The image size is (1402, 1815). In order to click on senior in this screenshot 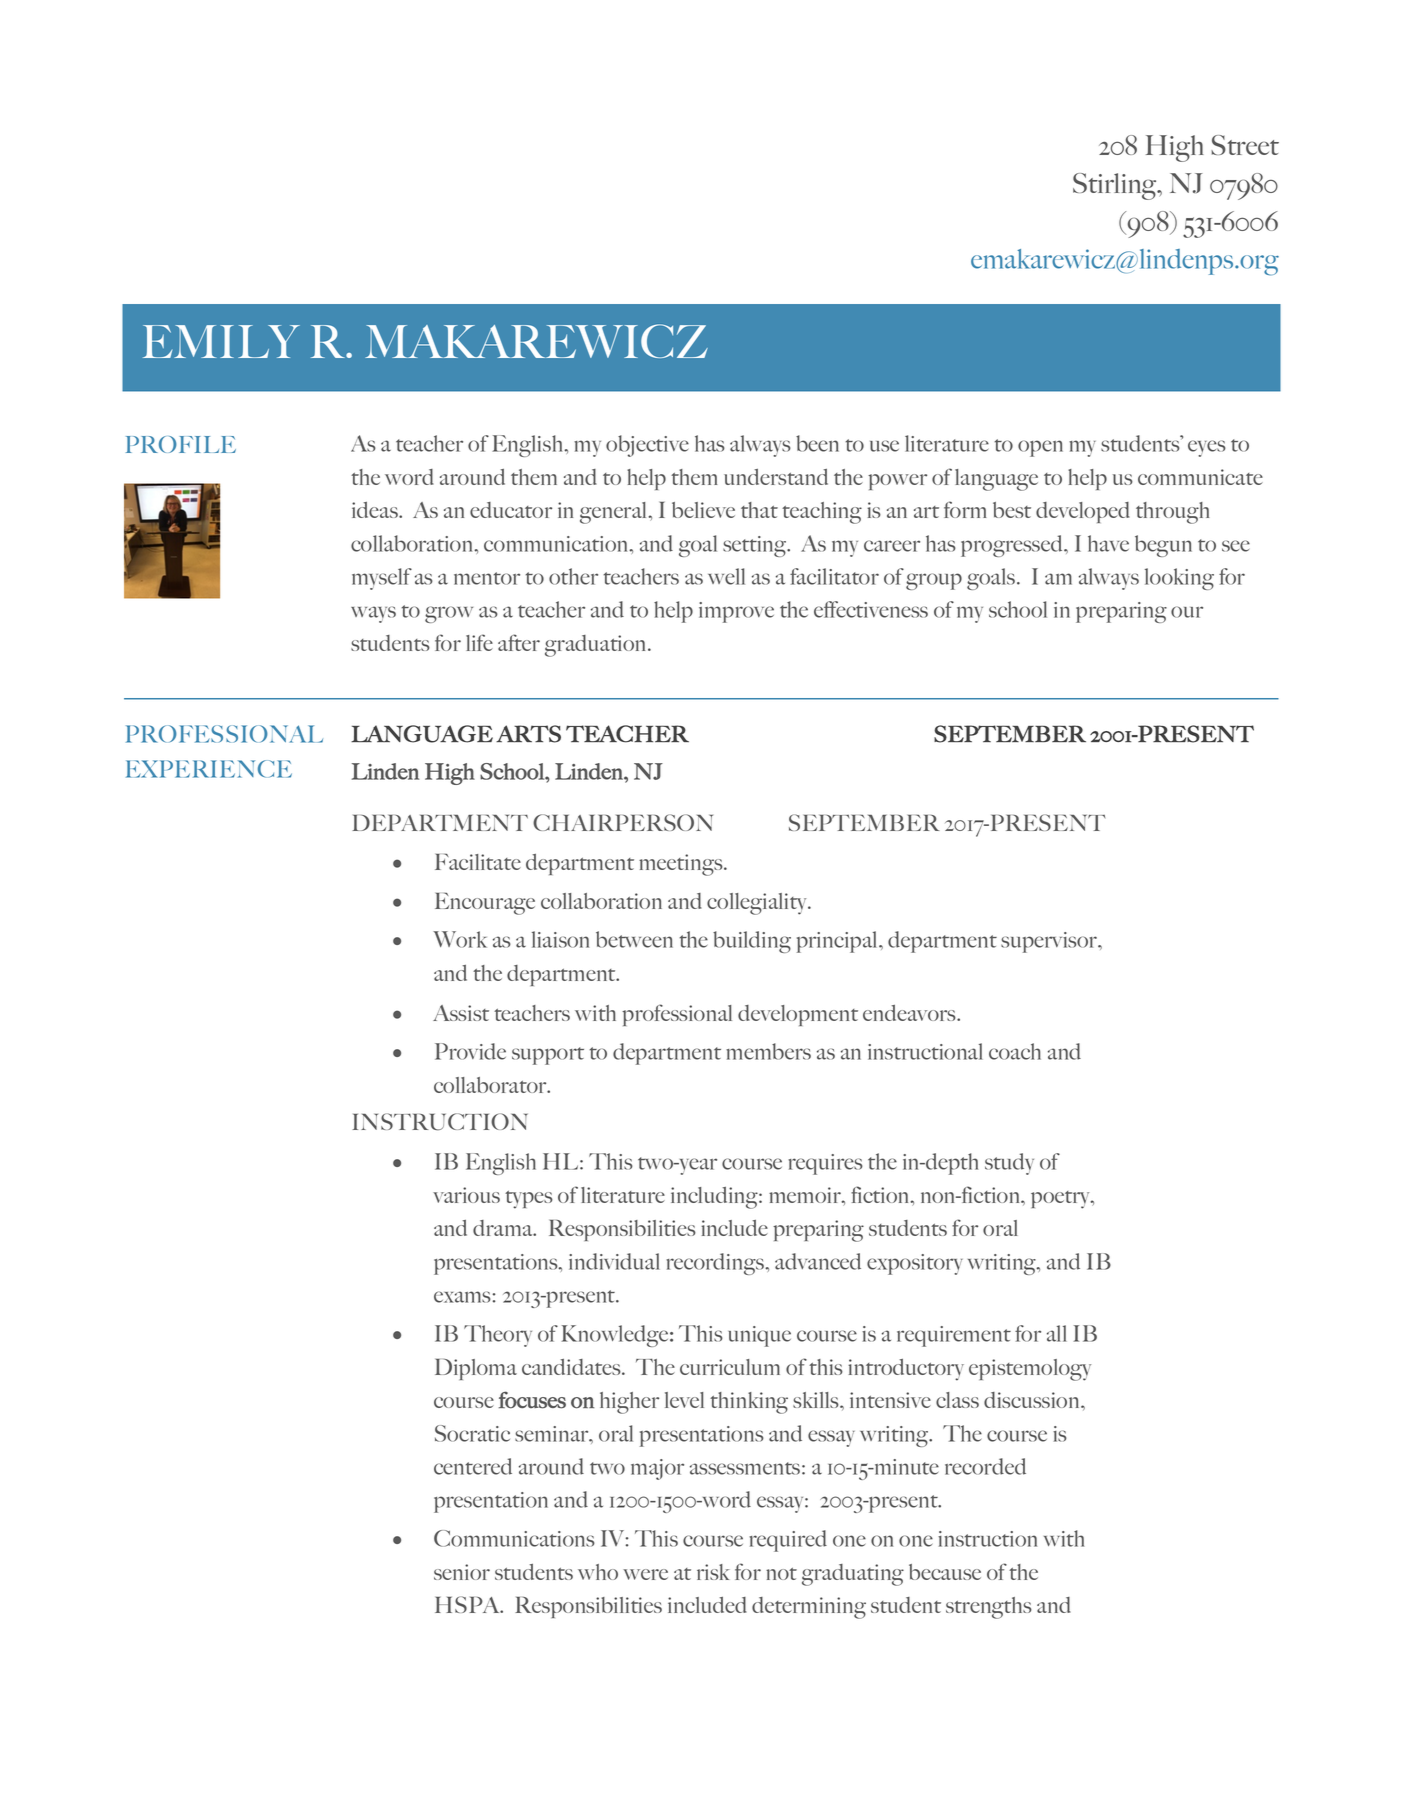, I will do `click(462, 1572)`.
